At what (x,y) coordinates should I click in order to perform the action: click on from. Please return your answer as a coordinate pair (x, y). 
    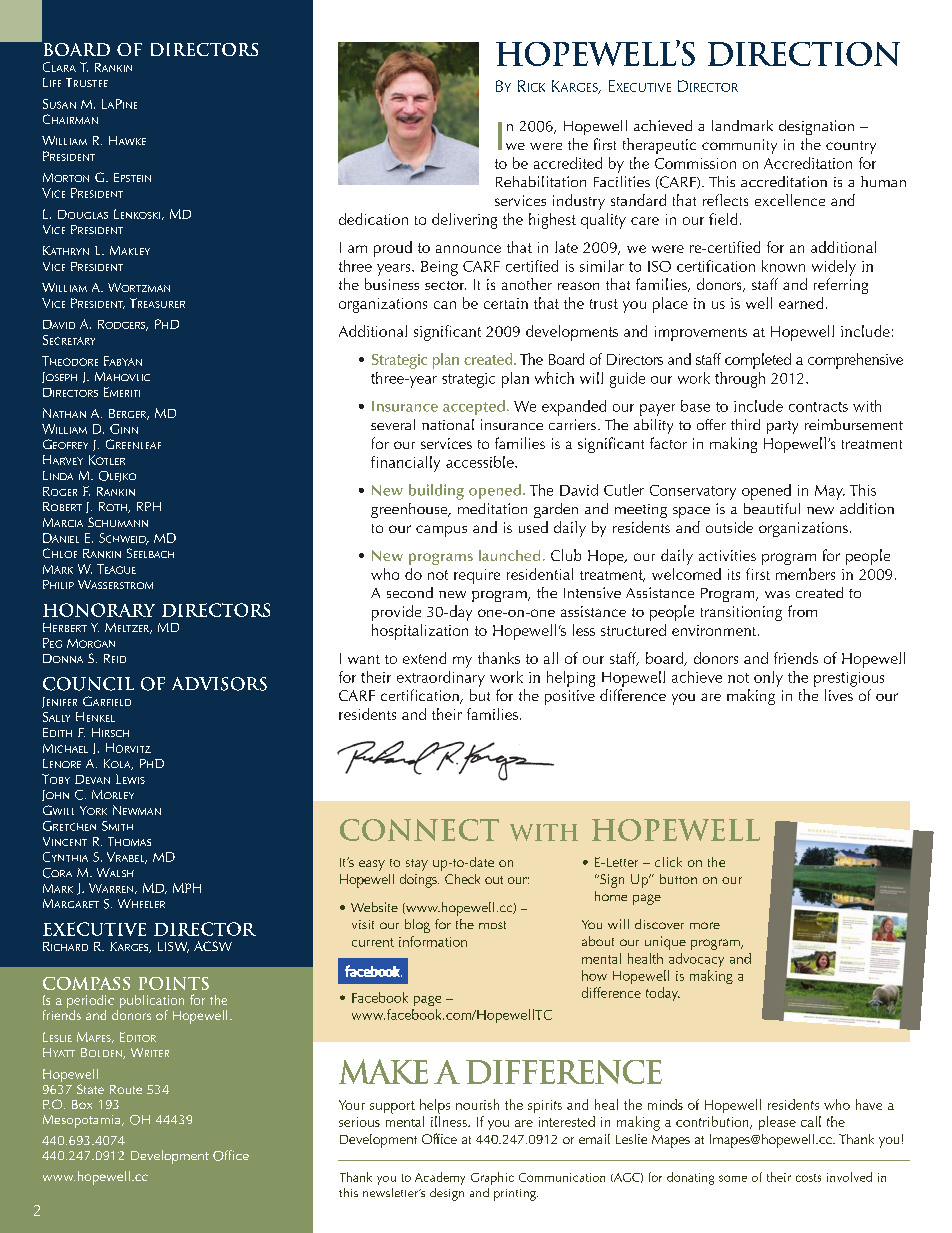
    Looking at the image, I should click on (802, 611).
